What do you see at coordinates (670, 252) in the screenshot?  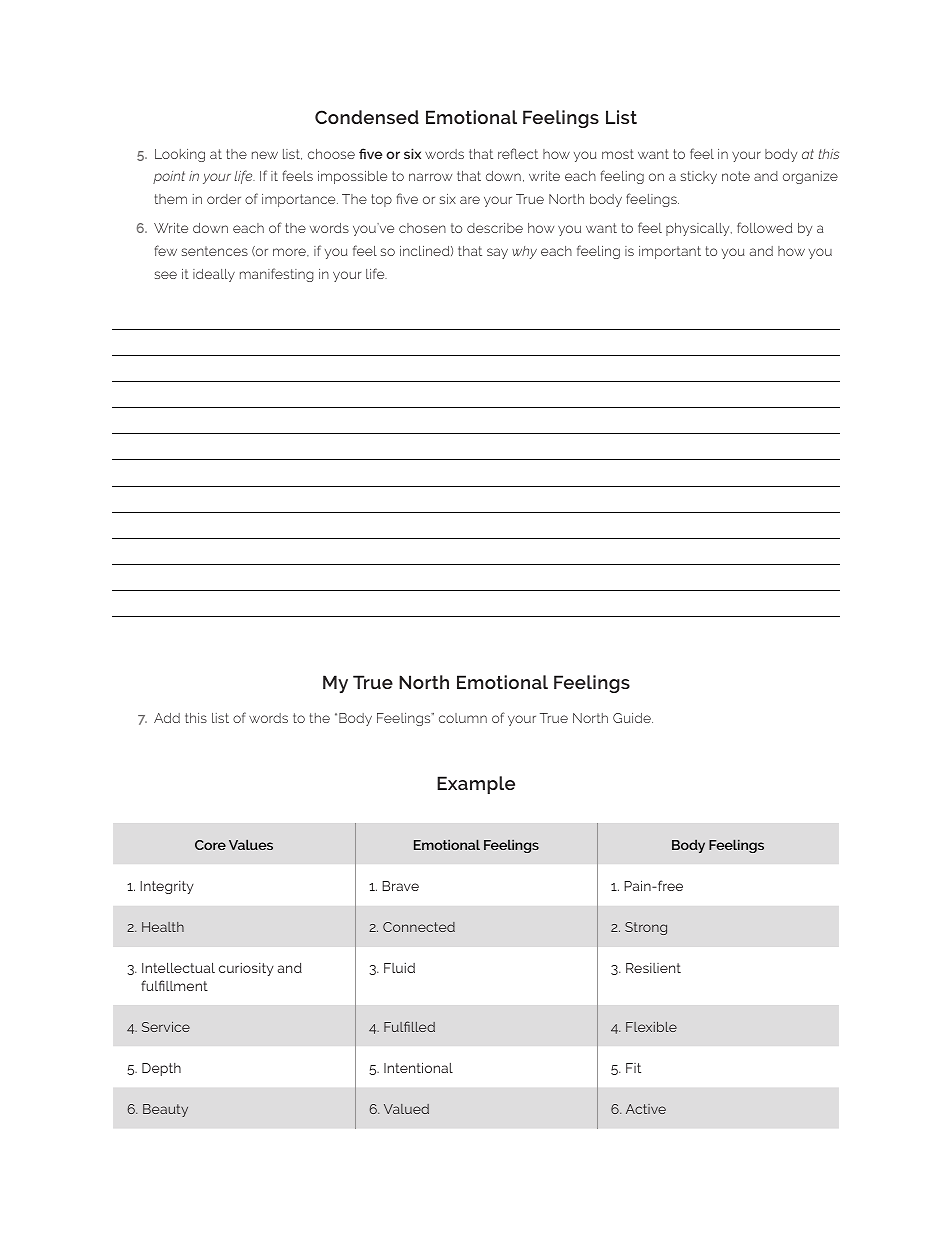 I see `important` at bounding box center [670, 252].
